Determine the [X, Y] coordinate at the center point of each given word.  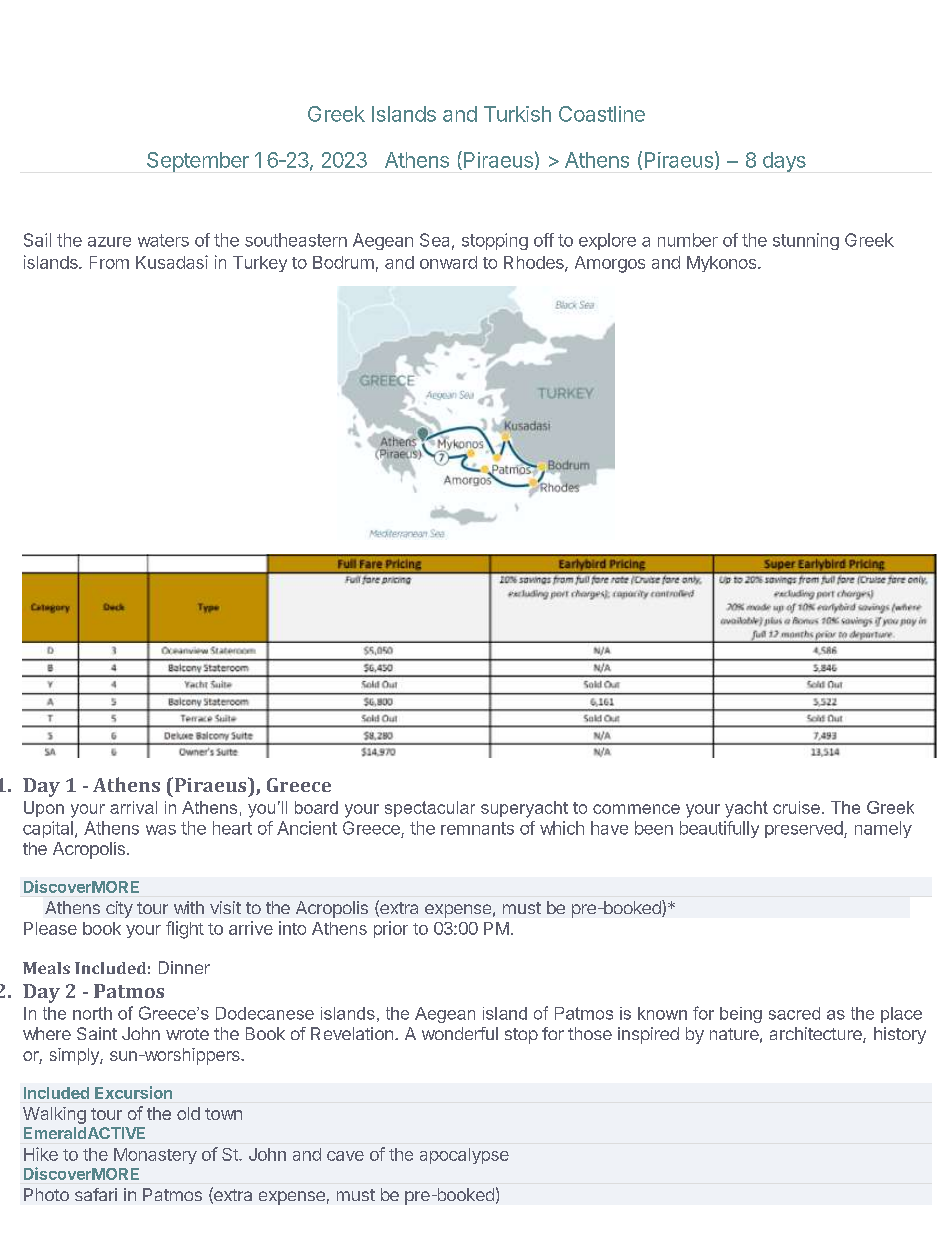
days [784, 162]
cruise [796, 807]
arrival [133, 807]
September [198, 162]
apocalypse [464, 1156]
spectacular [430, 809]
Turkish [517, 114]
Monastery [155, 1156]
